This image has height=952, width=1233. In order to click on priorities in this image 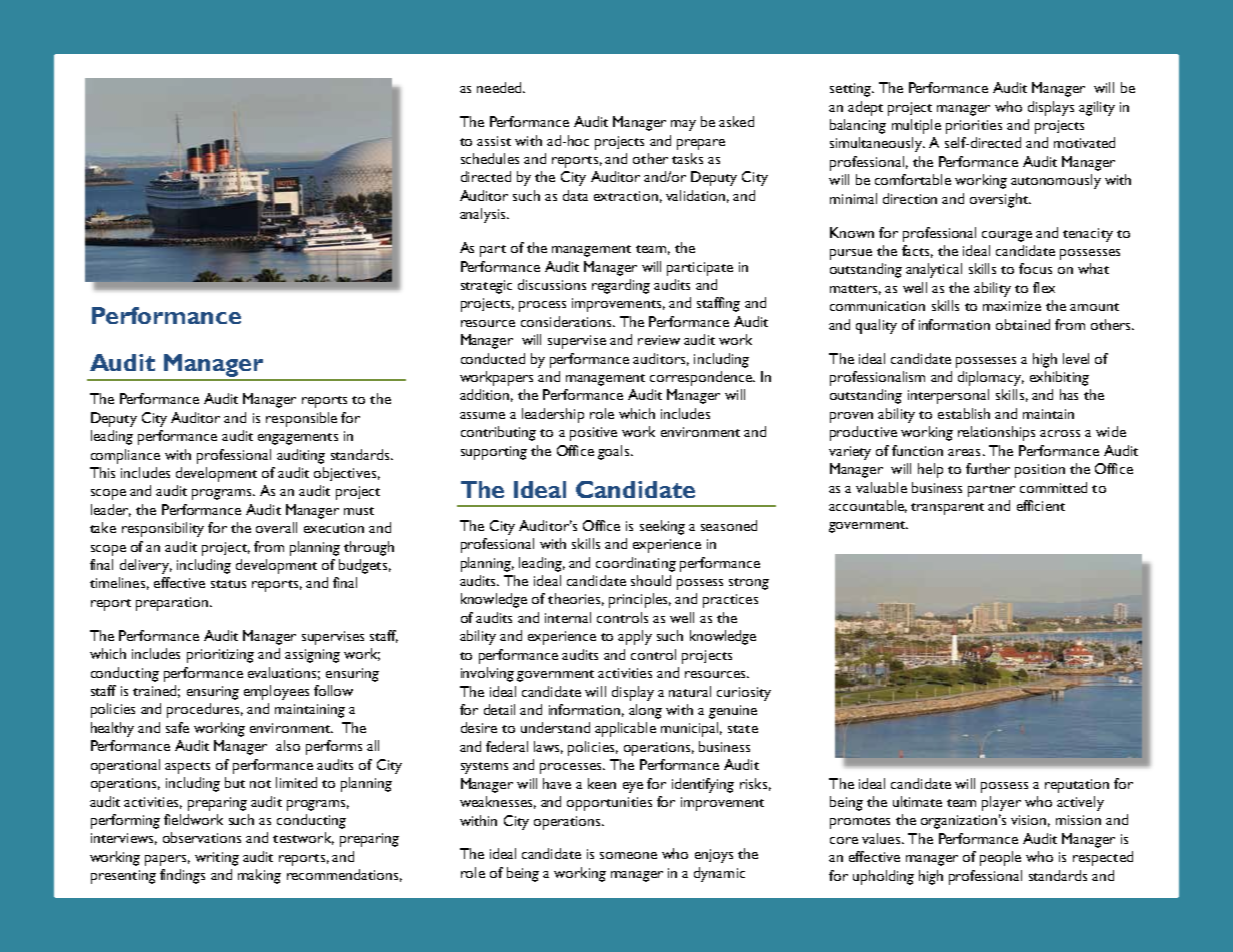, I will do `click(974, 127)`.
